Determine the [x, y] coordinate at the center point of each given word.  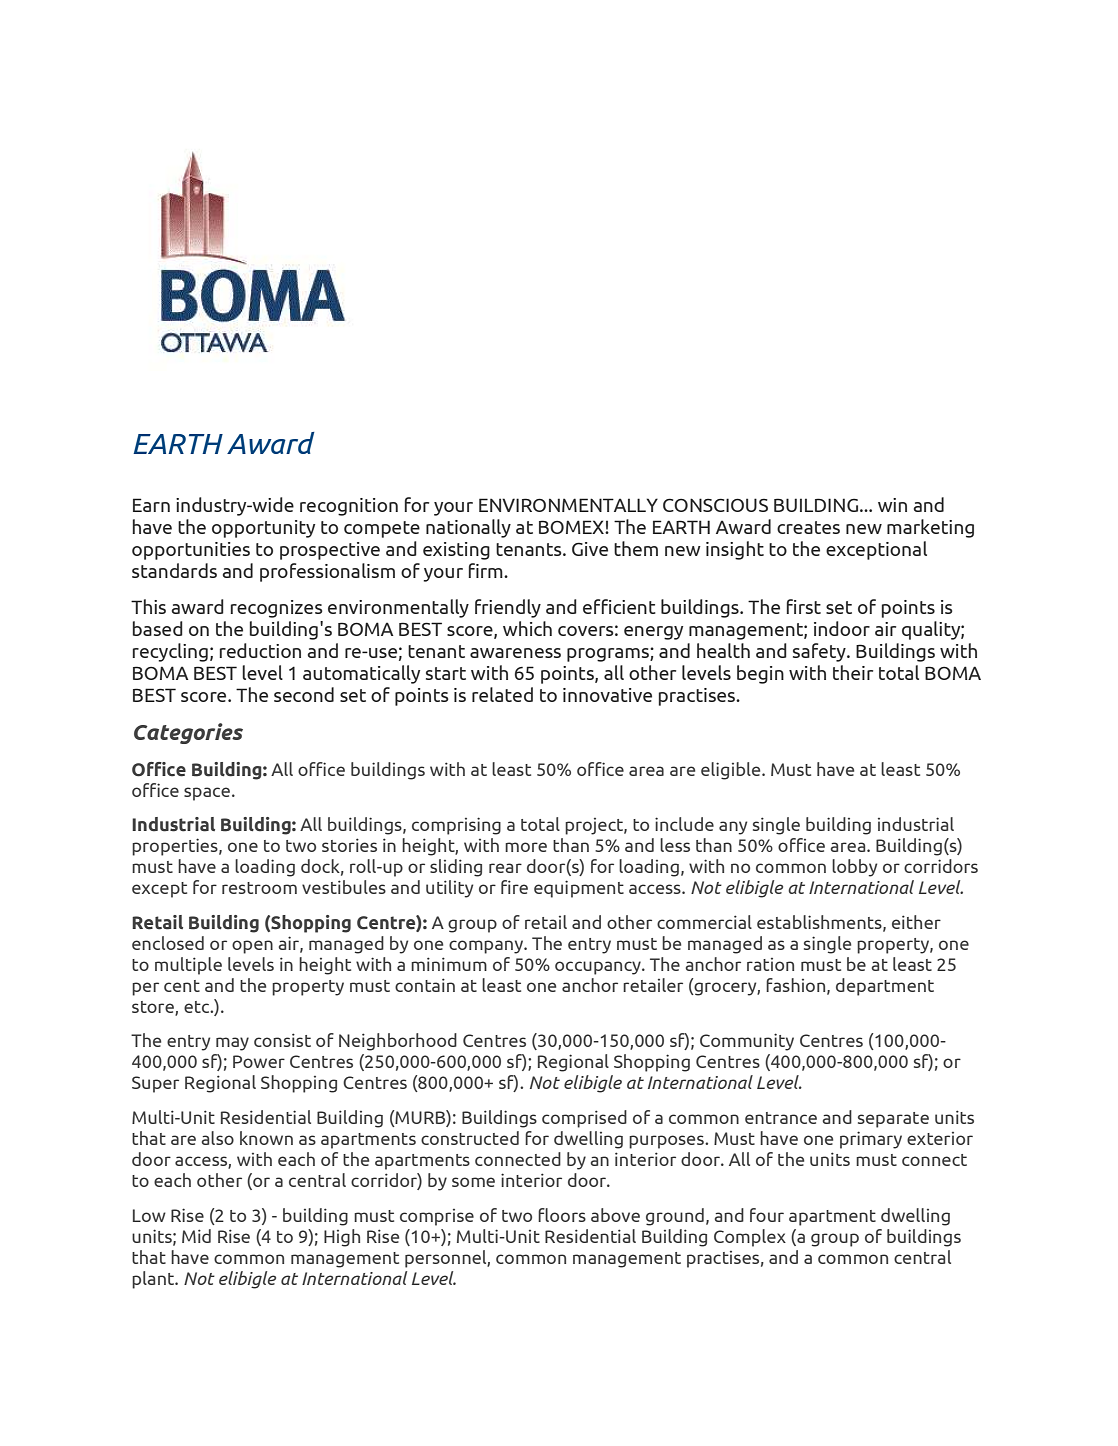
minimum [449, 964]
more [526, 847]
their [853, 672]
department [885, 987]
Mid [196, 1236]
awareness [515, 653]
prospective [330, 551]
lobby [854, 868]
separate [893, 1120]
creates [808, 527]
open [252, 947]
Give [590, 549]
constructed [470, 1138]
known [266, 1138]
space [207, 794]
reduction [260, 650]
